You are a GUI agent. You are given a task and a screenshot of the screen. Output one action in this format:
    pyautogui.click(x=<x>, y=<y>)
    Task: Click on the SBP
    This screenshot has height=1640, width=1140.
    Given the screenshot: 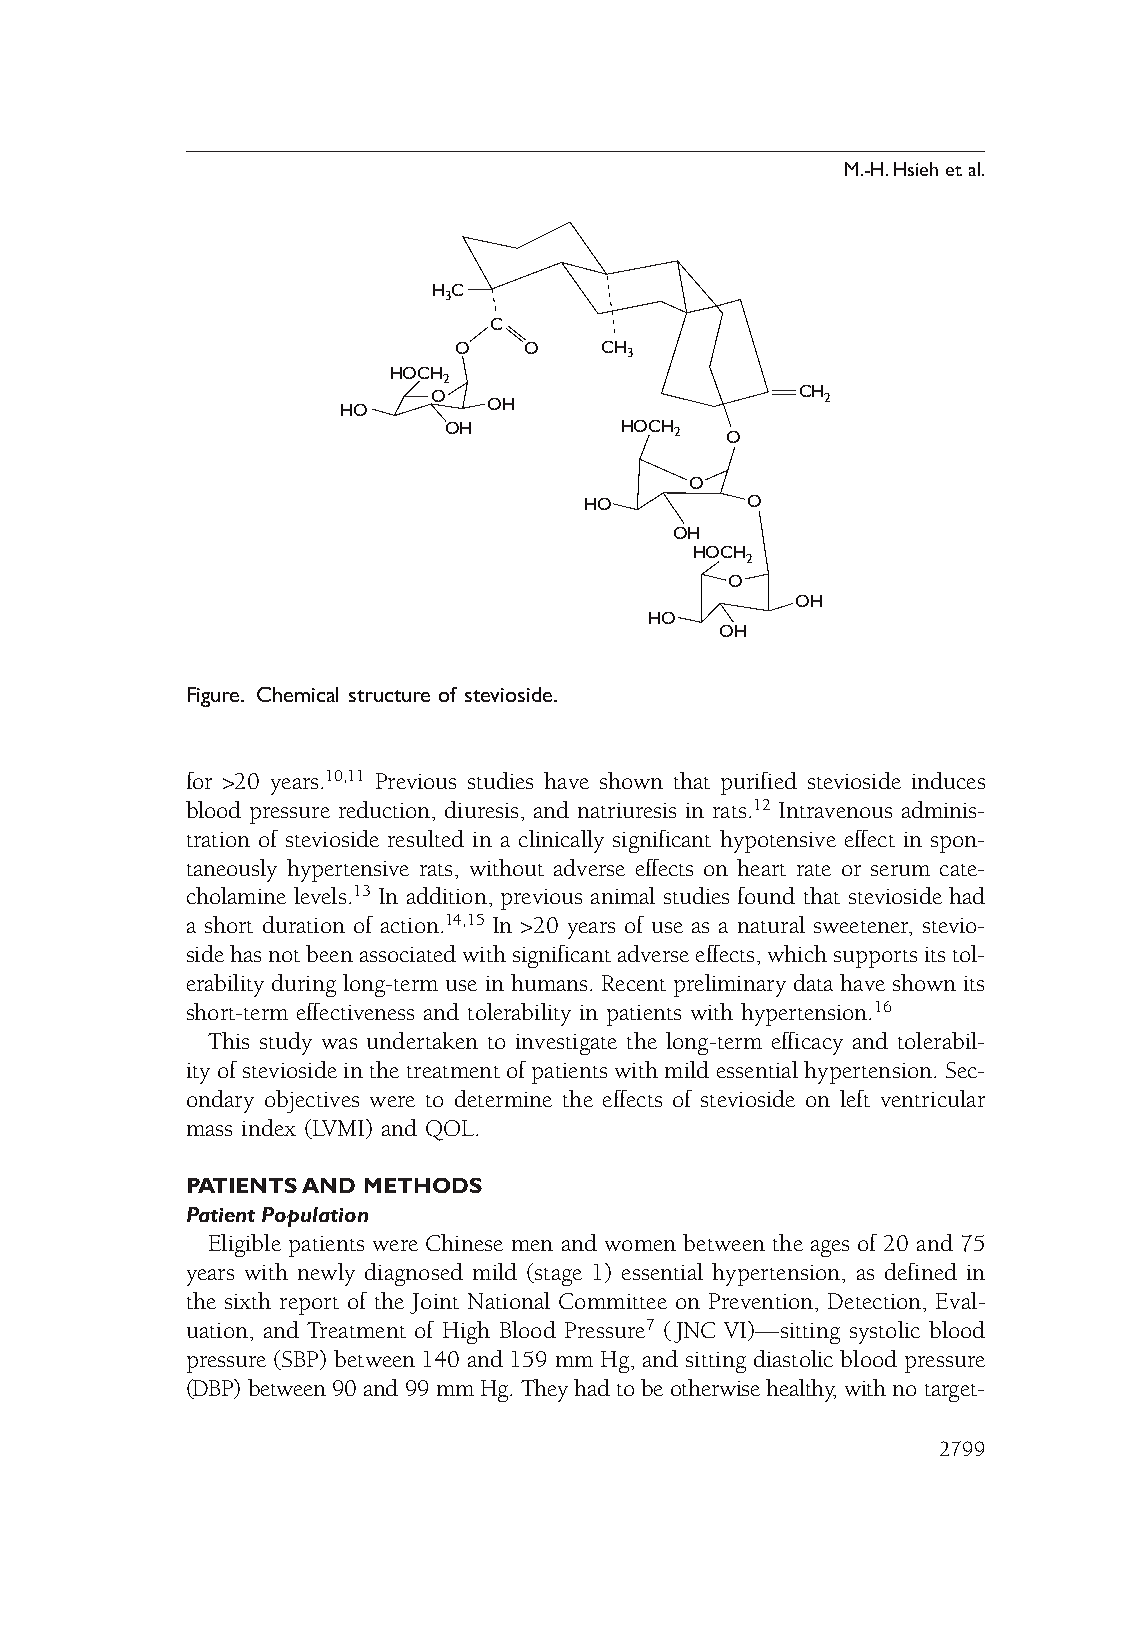 What is the action you would take?
    pyautogui.click(x=301, y=1360)
